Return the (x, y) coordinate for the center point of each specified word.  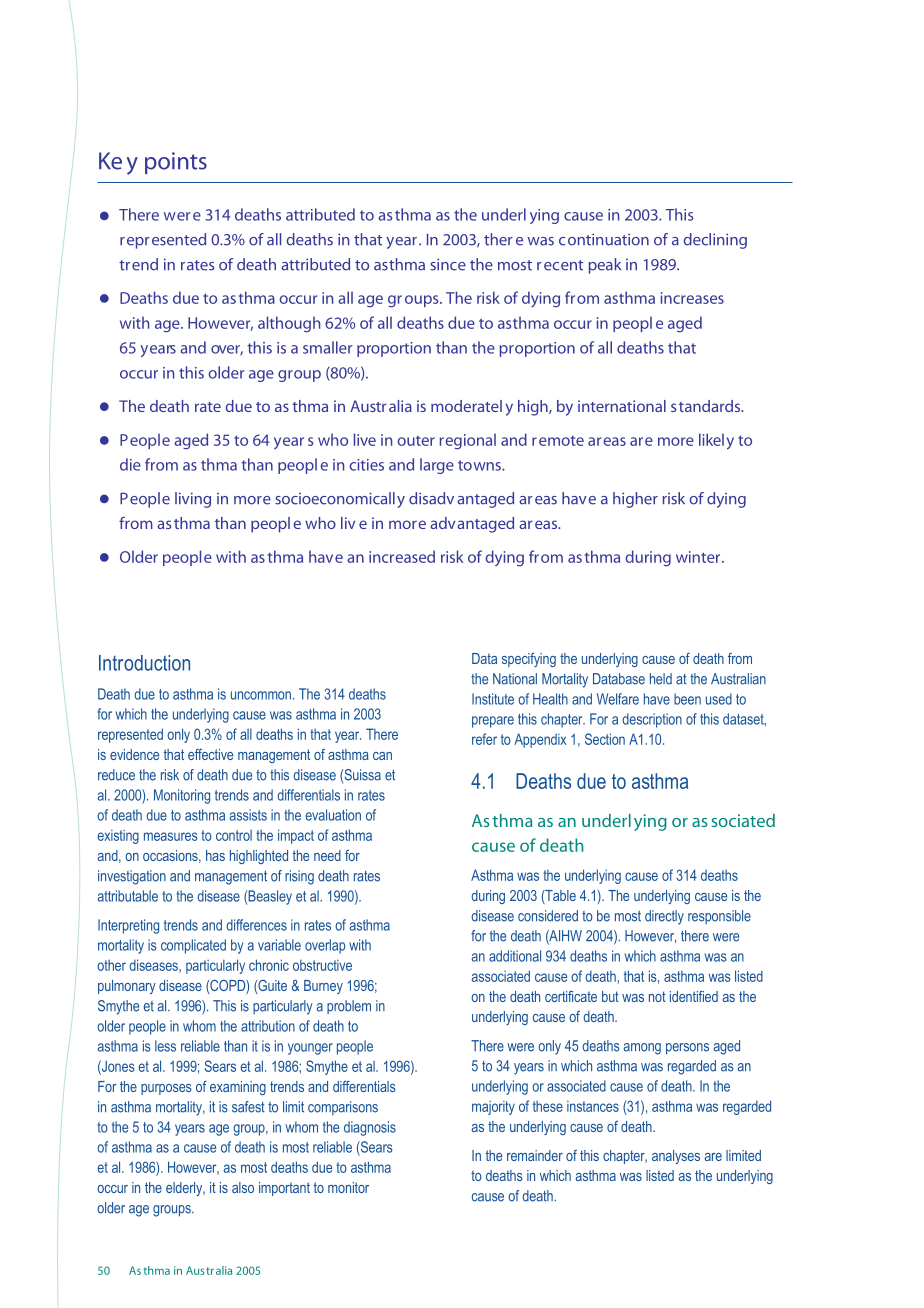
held (661, 679)
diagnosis (370, 1128)
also (243, 1187)
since (448, 264)
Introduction (144, 663)
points (176, 163)
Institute (493, 699)
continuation (604, 239)
